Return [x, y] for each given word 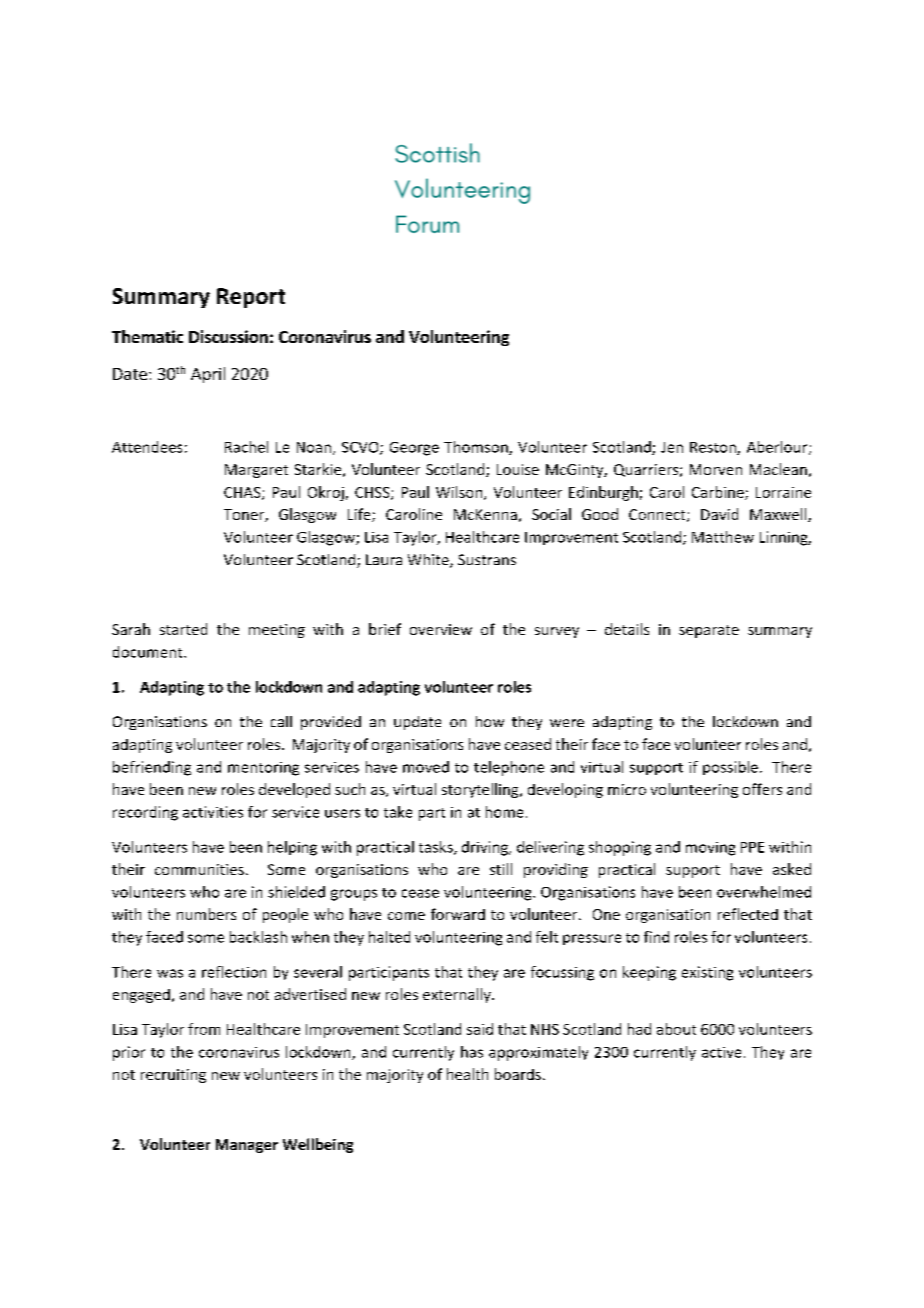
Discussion [228, 336]
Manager [247, 1146]
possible [730, 768]
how [490, 721]
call [281, 721]
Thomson [477, 448]
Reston [714, 448]
